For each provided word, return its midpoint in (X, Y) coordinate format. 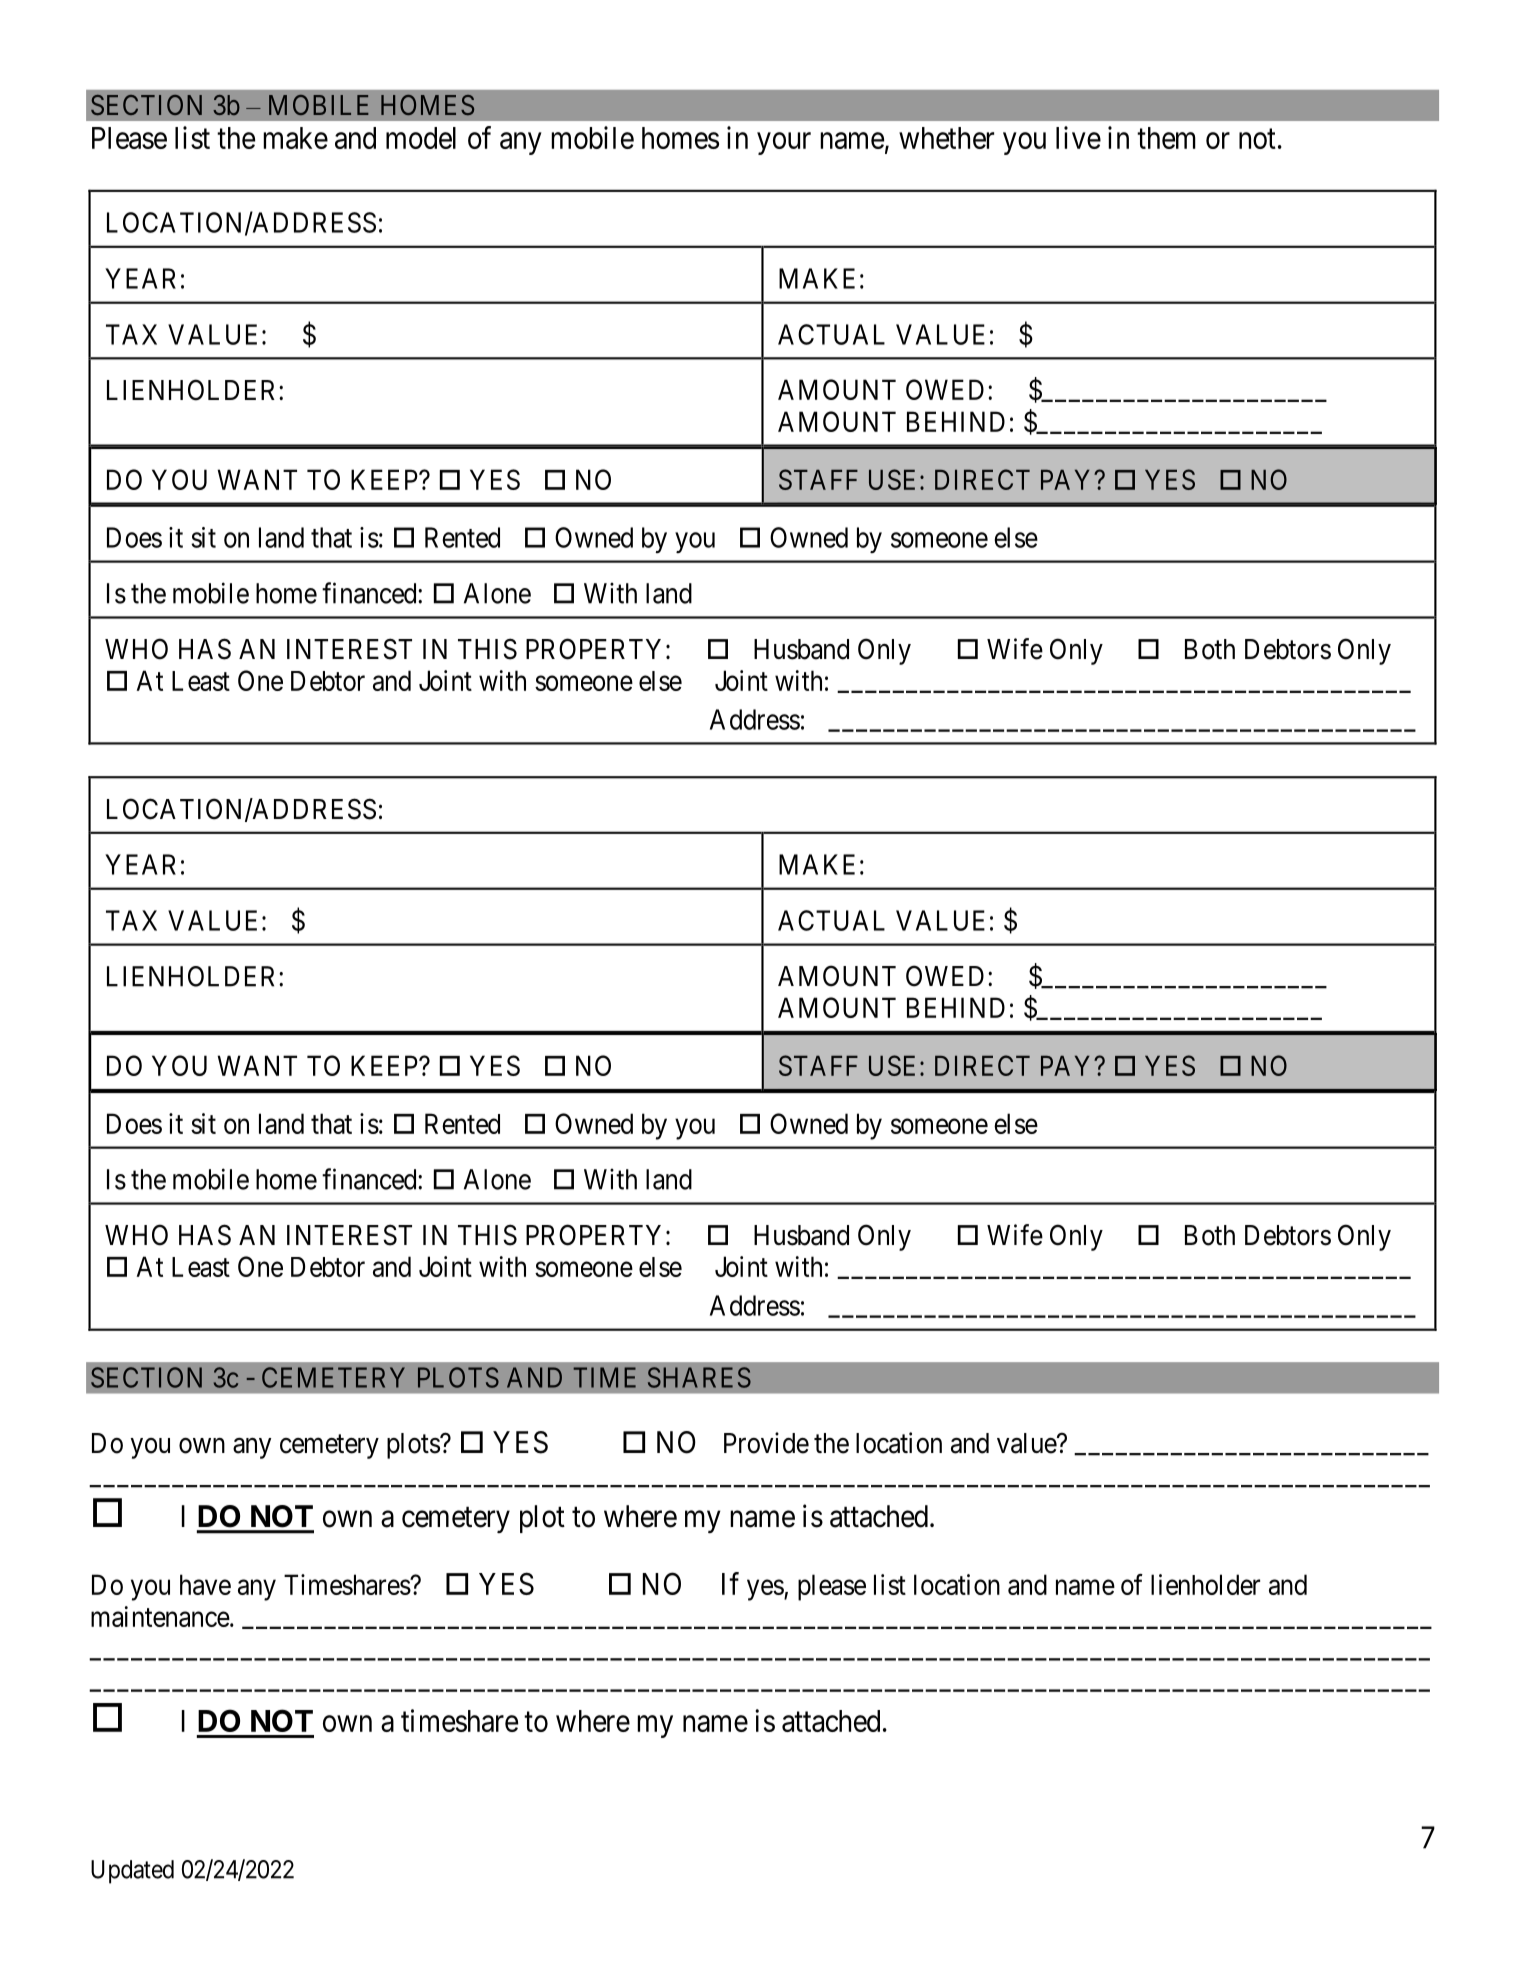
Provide (766, 1443)
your (784, 144)
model (421, 138)
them (1166, 138)
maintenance (160, 1616)
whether (946, 138)
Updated (132, 1872)
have (205, 1584)
